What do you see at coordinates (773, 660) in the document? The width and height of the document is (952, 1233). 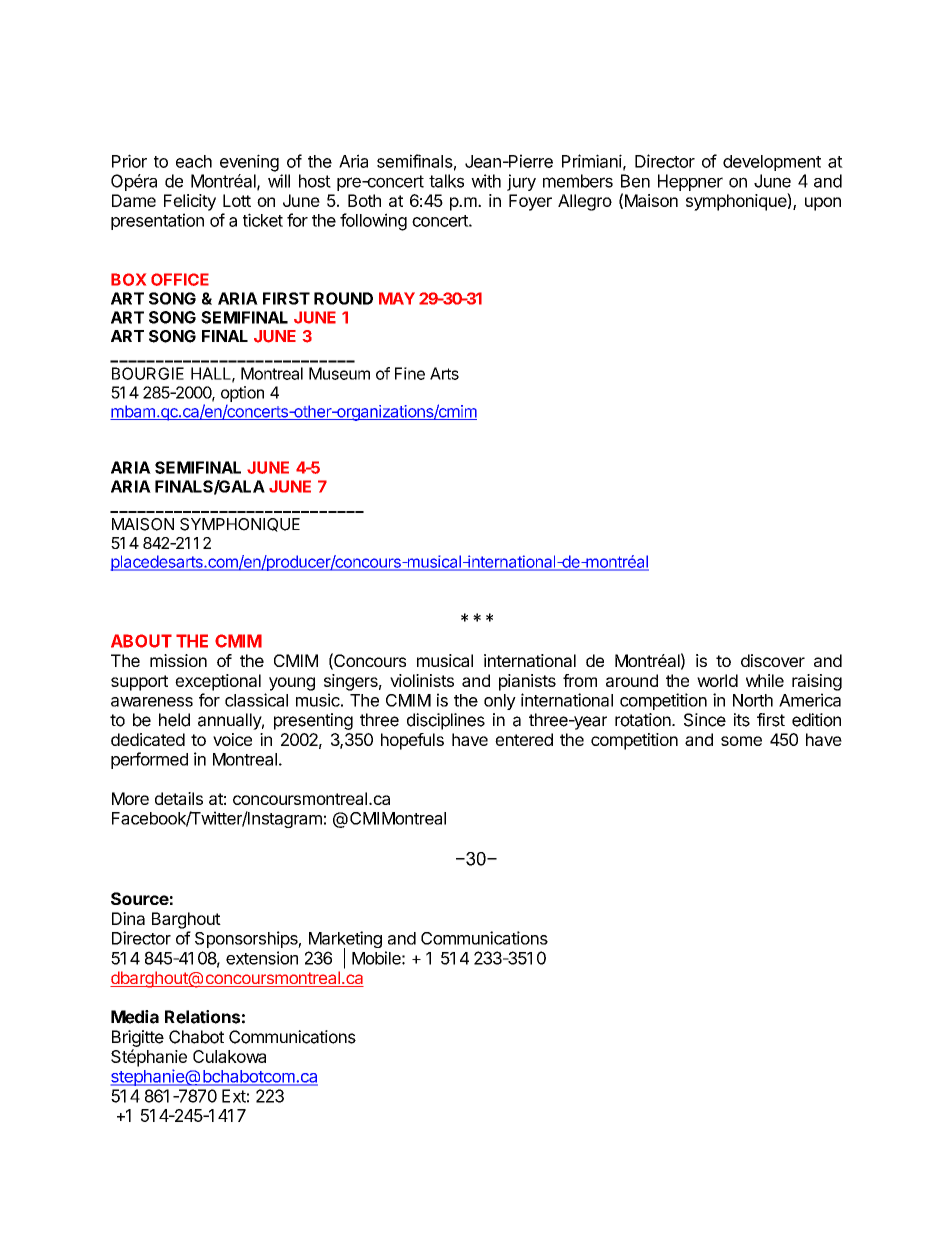 I see `discover` at bounding box center [773, 660].
